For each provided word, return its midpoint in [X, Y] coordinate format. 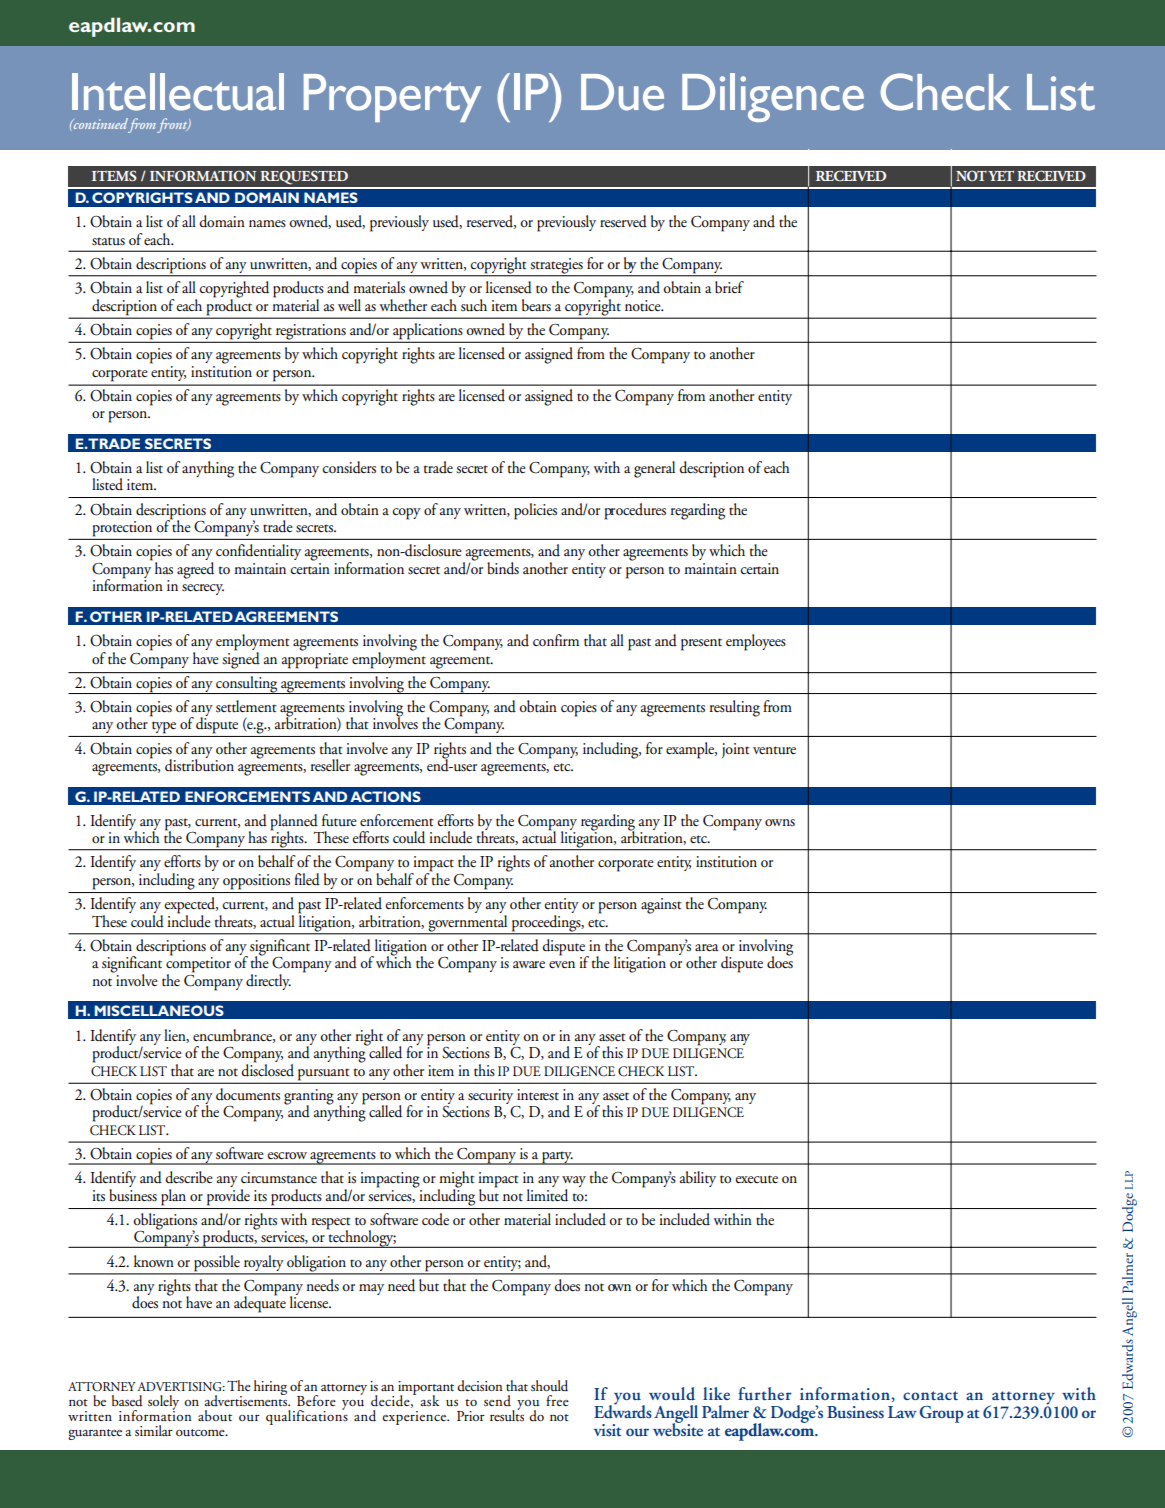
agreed [195, 570]
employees [756, 642]
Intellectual [178, 92]
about [215, 1416]
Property [392, 98]
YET [1001, 176]
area [707, 948]
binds [503, 568]
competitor [198, 965]
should [549, 1386]
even [562, 965]
